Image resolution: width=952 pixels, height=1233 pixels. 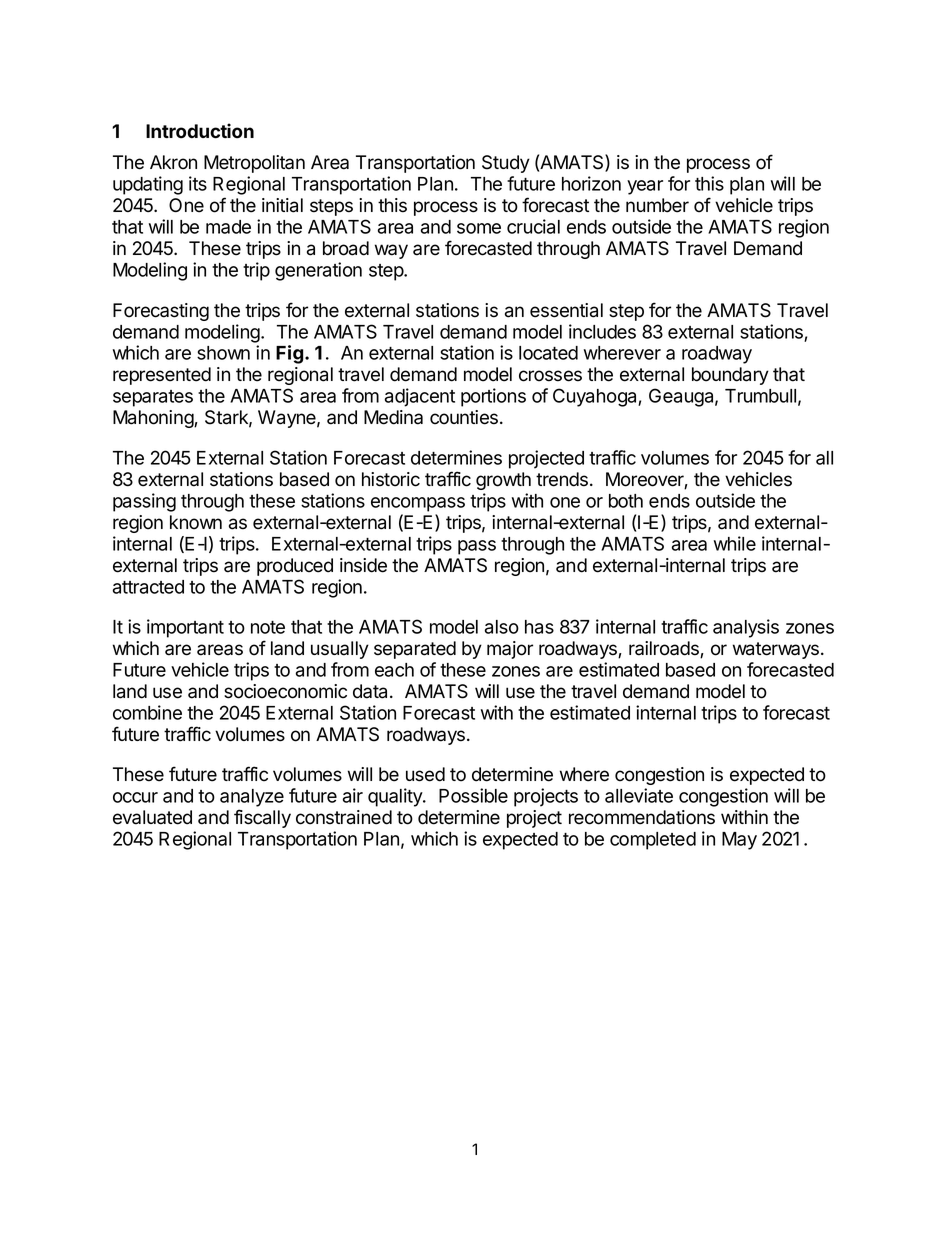 I want to click on Possible, so click(x=473, y=795).
